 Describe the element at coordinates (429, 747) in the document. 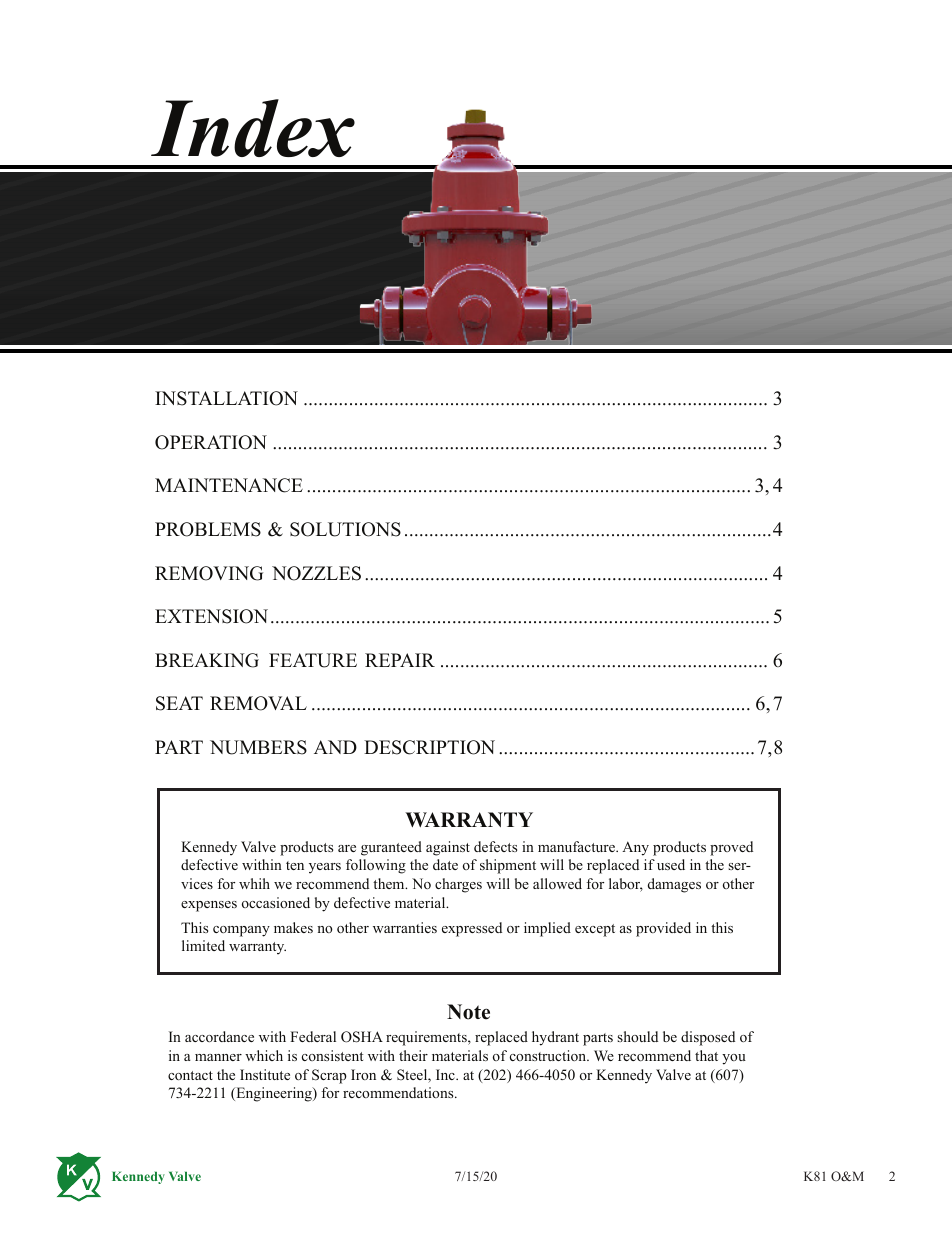

I see `DESCRIPTION` at that location.
